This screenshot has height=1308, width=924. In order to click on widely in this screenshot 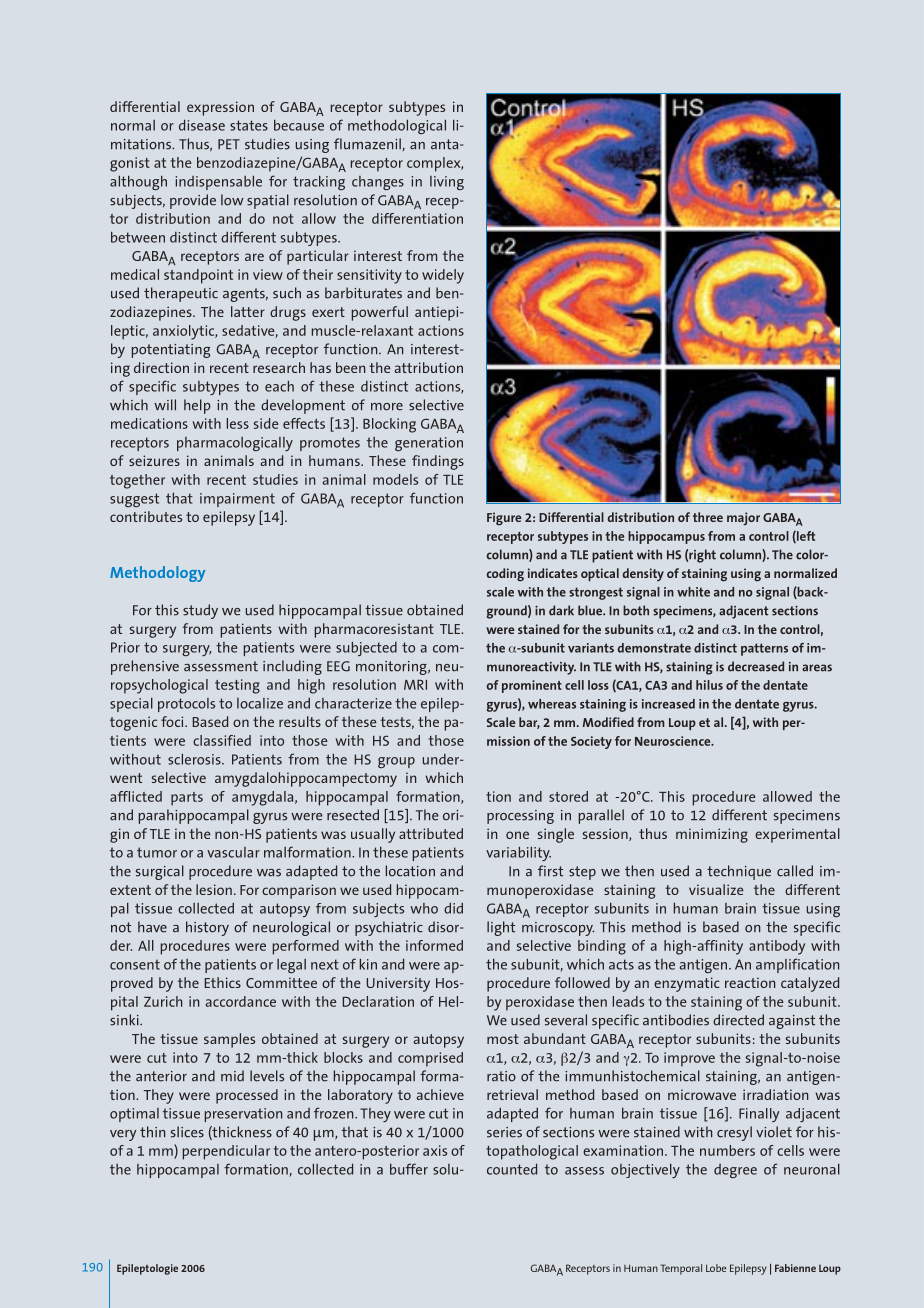, I will do `click(443, 276)`.
